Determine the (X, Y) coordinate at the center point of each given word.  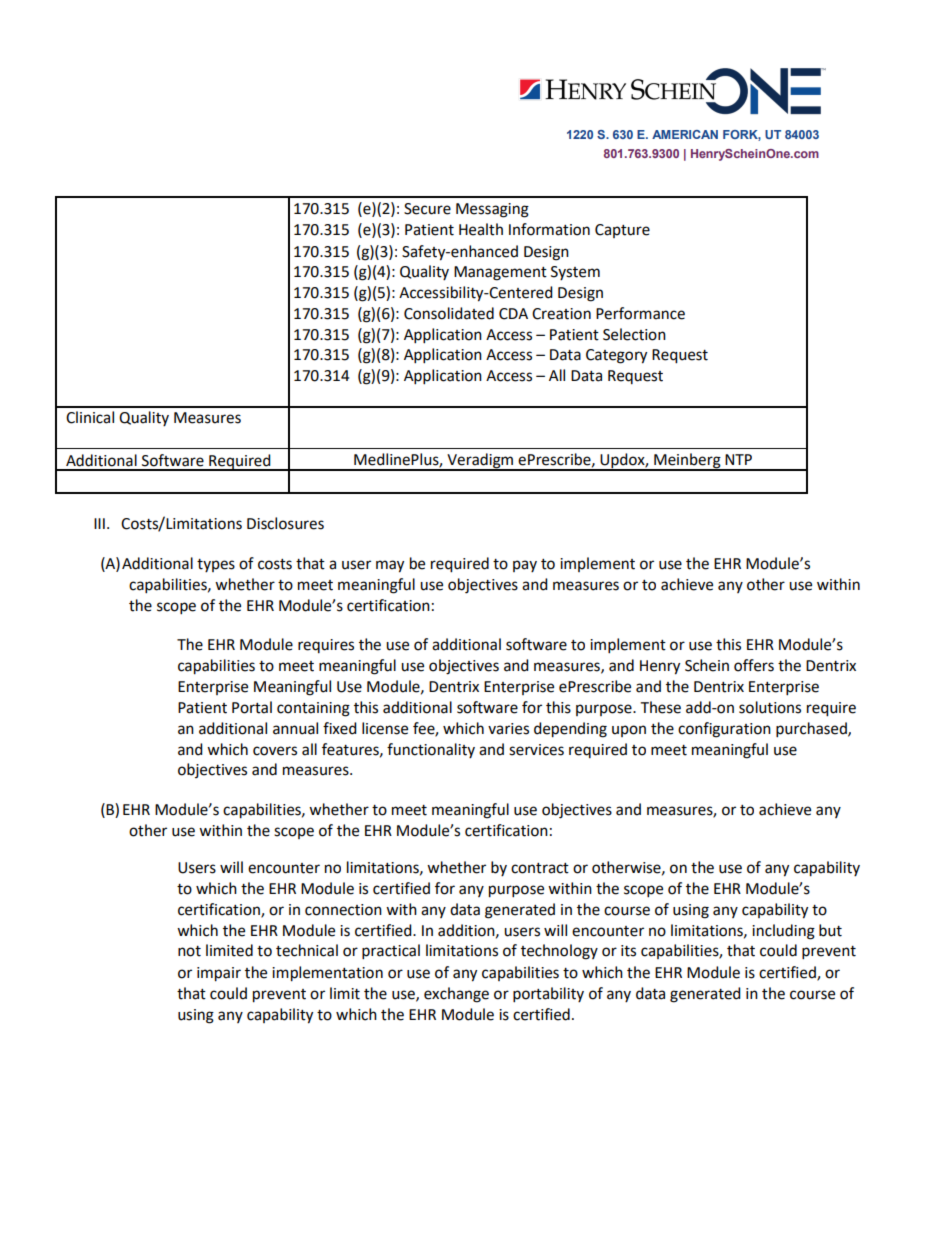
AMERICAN (685, 134)
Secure (427, 209)
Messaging (492, 210)
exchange (456, 995)
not (189, 951)
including (783, 932)
